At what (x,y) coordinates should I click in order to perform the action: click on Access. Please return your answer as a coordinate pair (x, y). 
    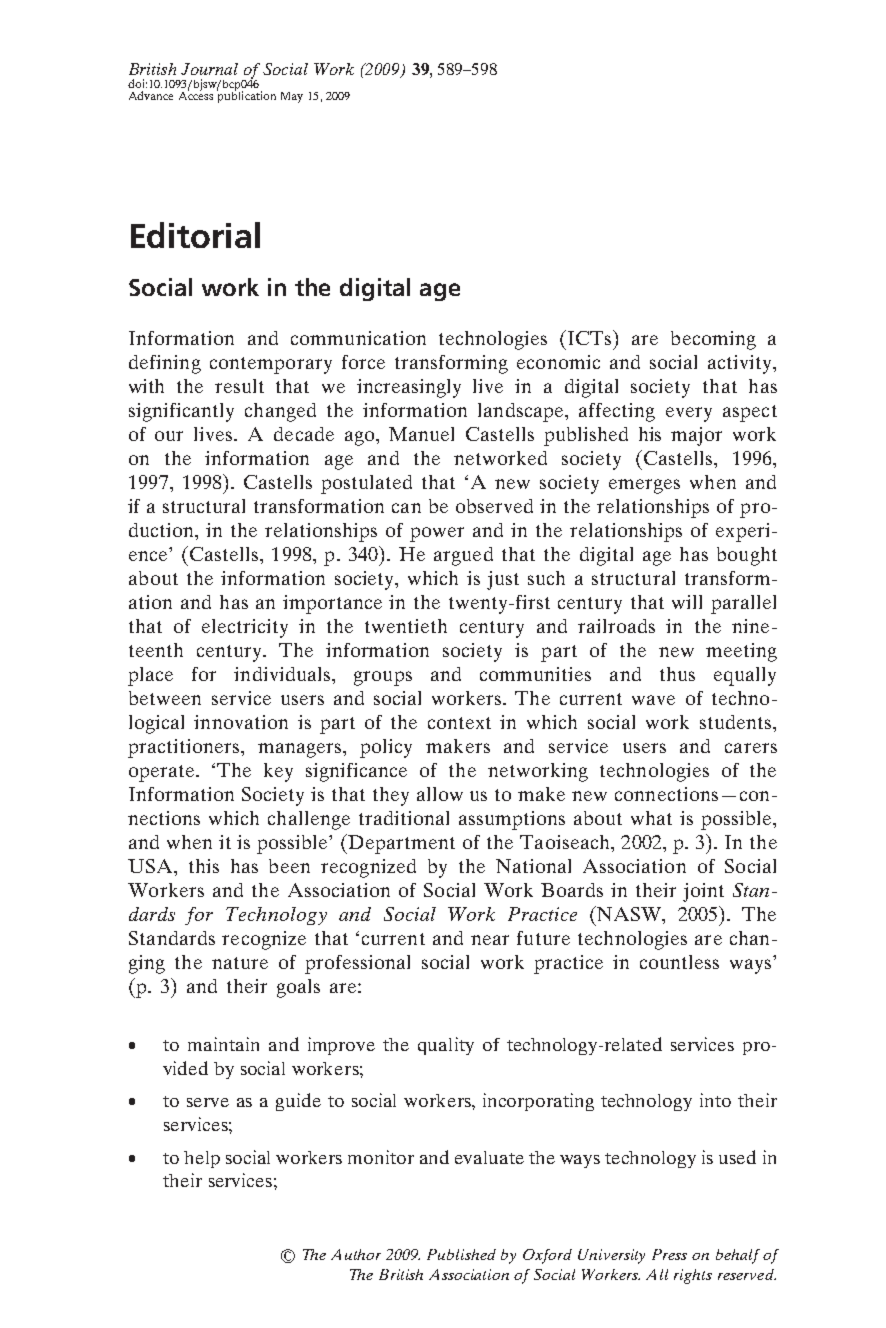
    Looking at the image, I should click on (196, 94).
